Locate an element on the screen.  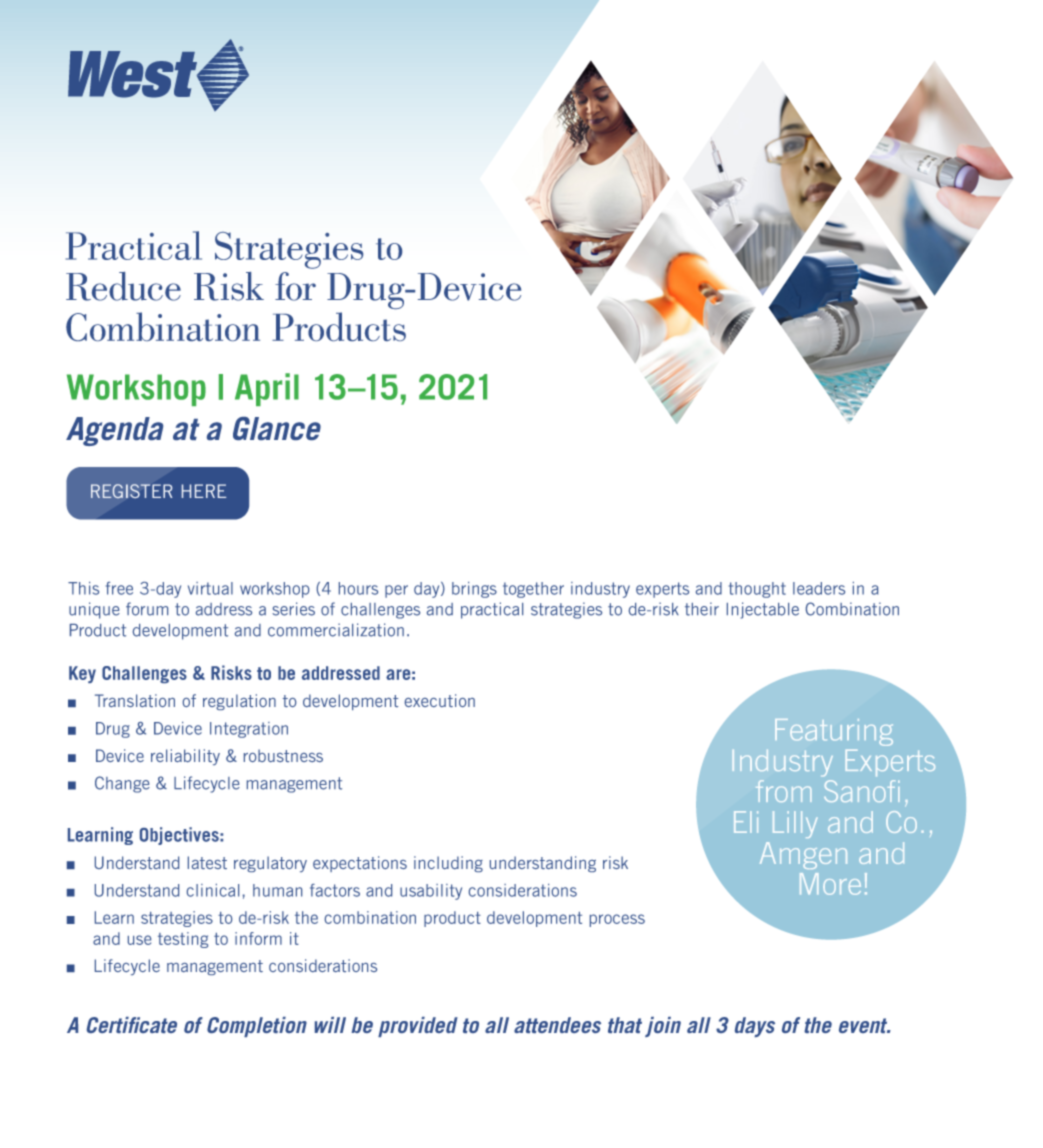
reliability is located at coordinates (185, 757).
